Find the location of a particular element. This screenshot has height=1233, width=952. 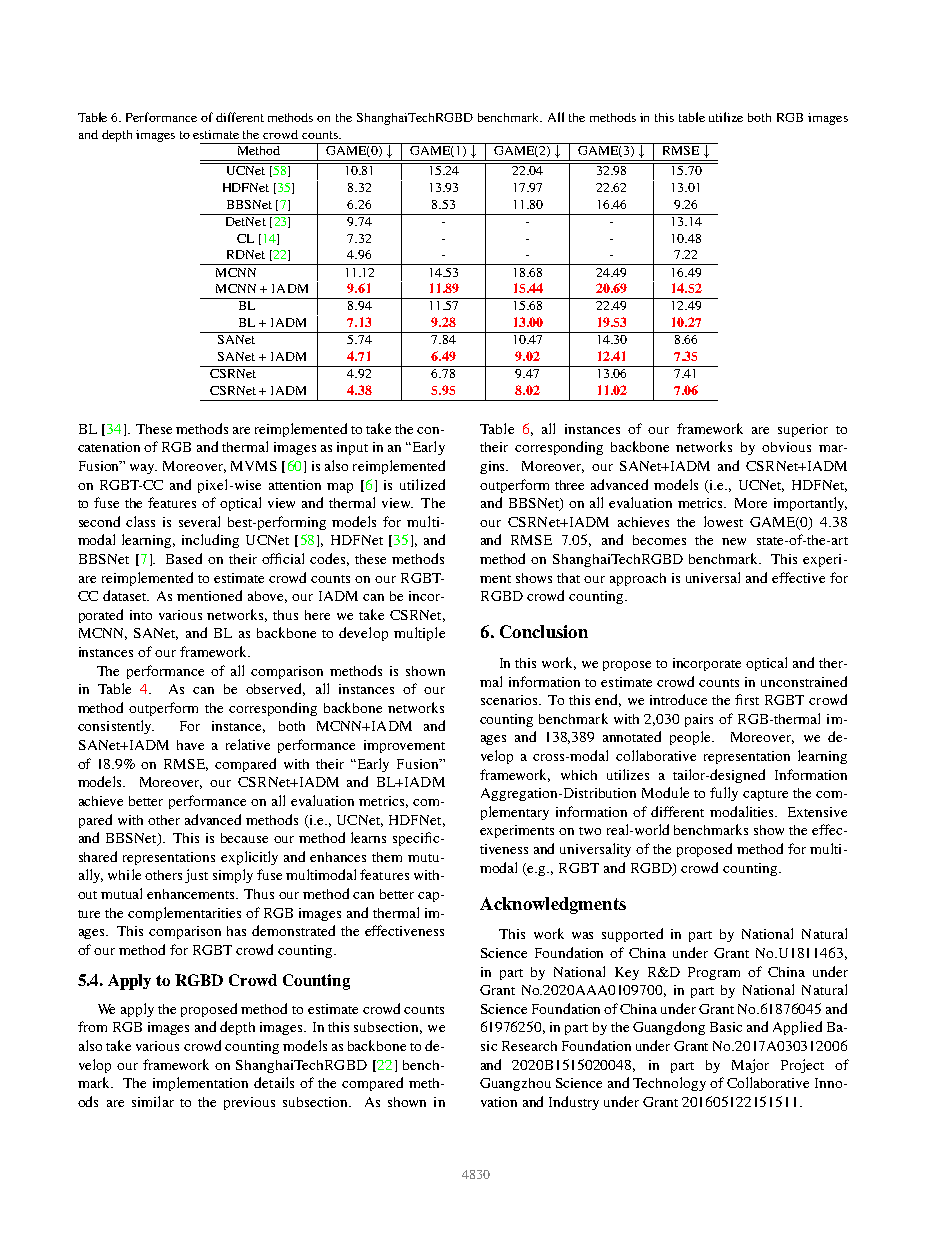

input is located at coordinates (352, 448).
